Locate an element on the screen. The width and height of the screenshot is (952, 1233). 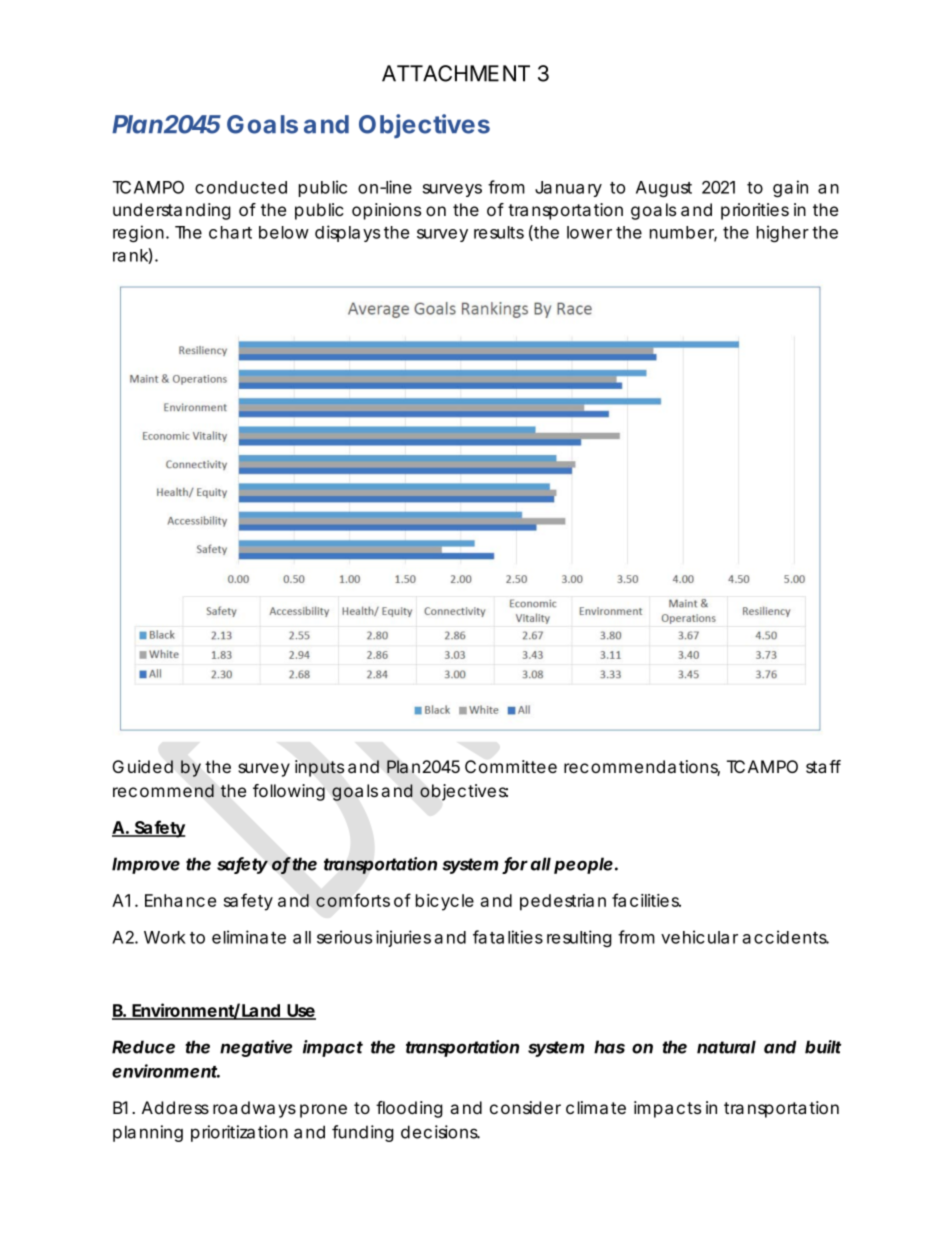
following is located at coordinates (289, 792).
